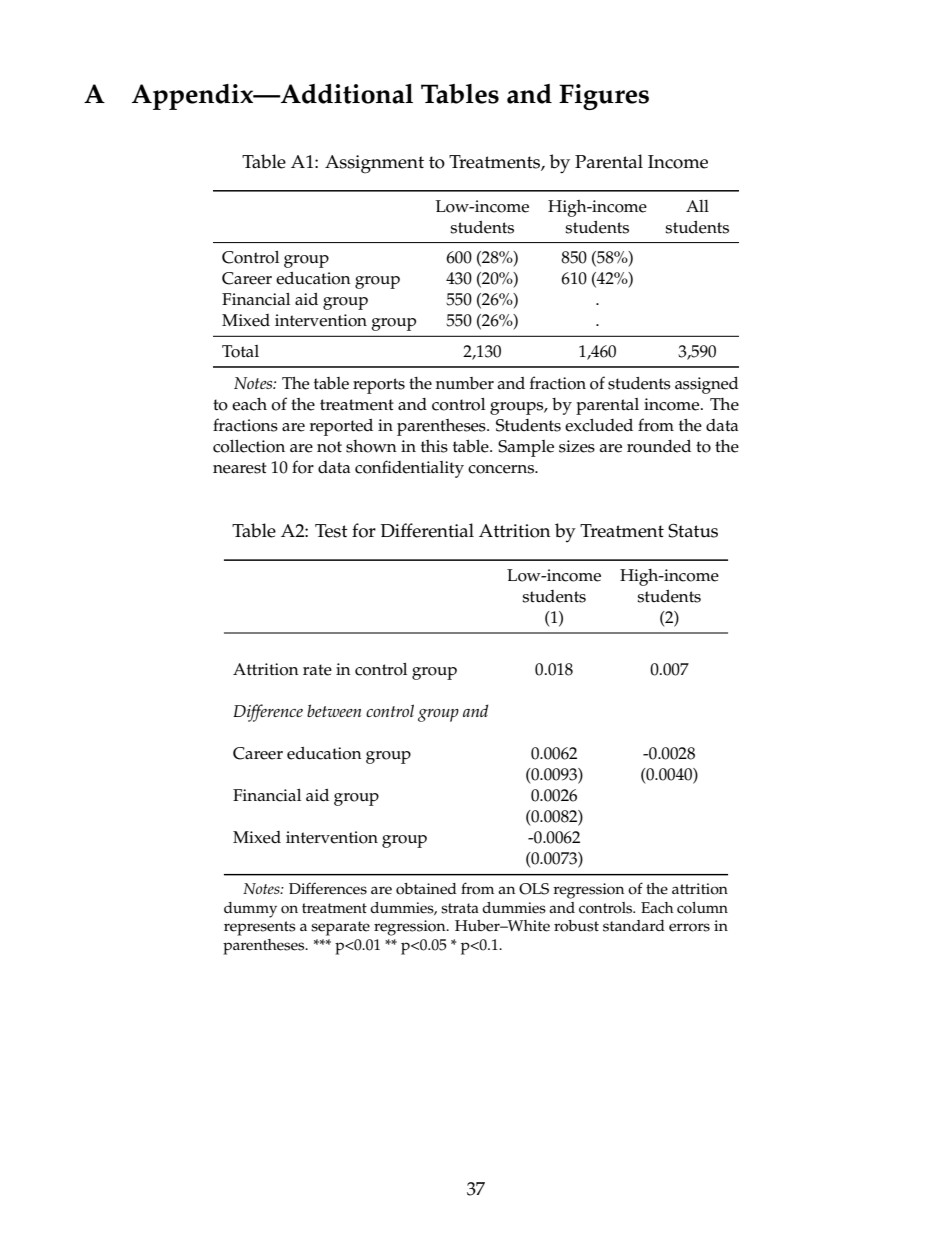 This image has width=952, height=1233. Describe the element at coordinates (374, 164) in the image. I see `Assignment` at that location.
